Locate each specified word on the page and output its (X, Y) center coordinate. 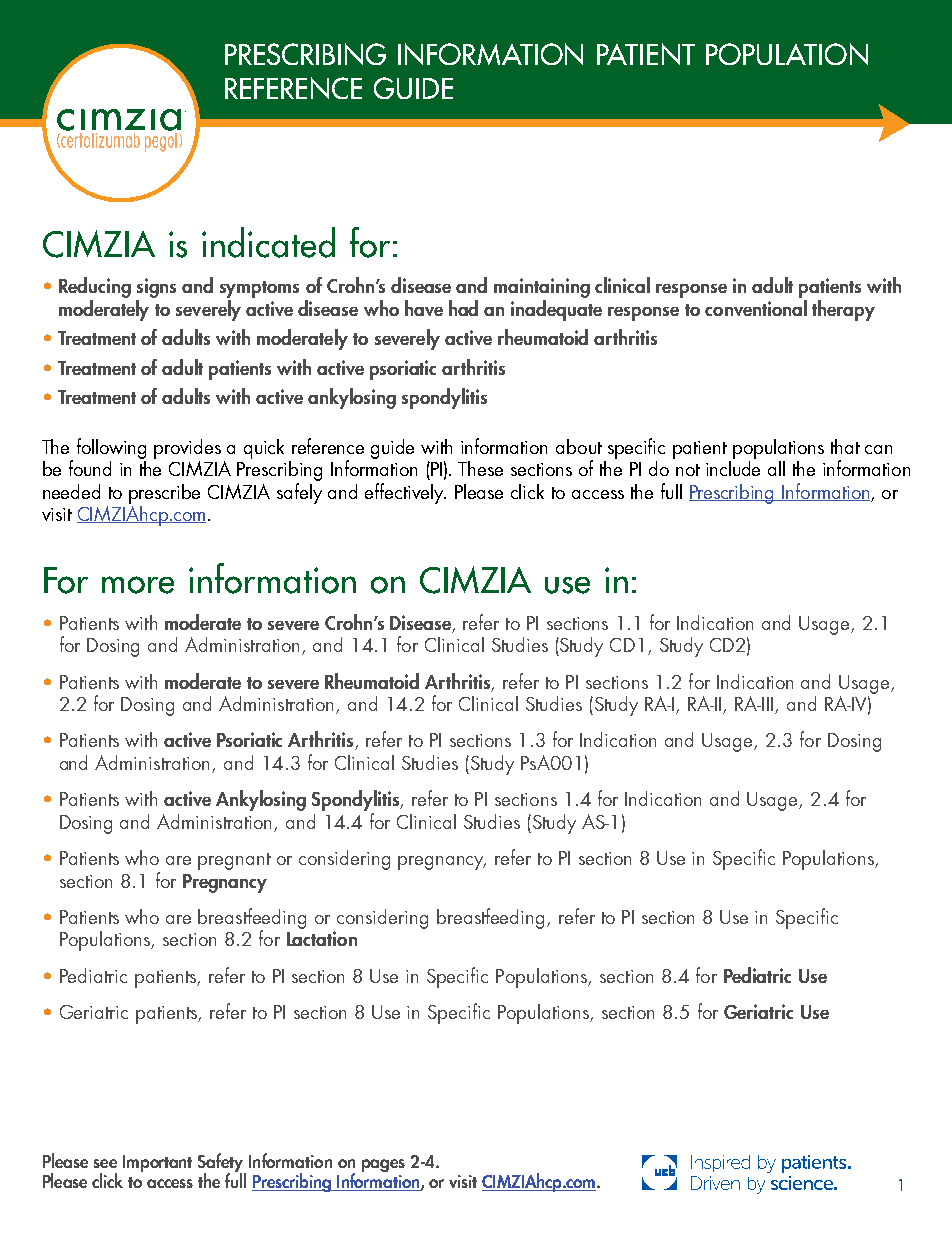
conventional (756, 306)
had (463, 308)
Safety (222, 1164)
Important (157, 1163)
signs (156, 289)
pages (383, 1165)
